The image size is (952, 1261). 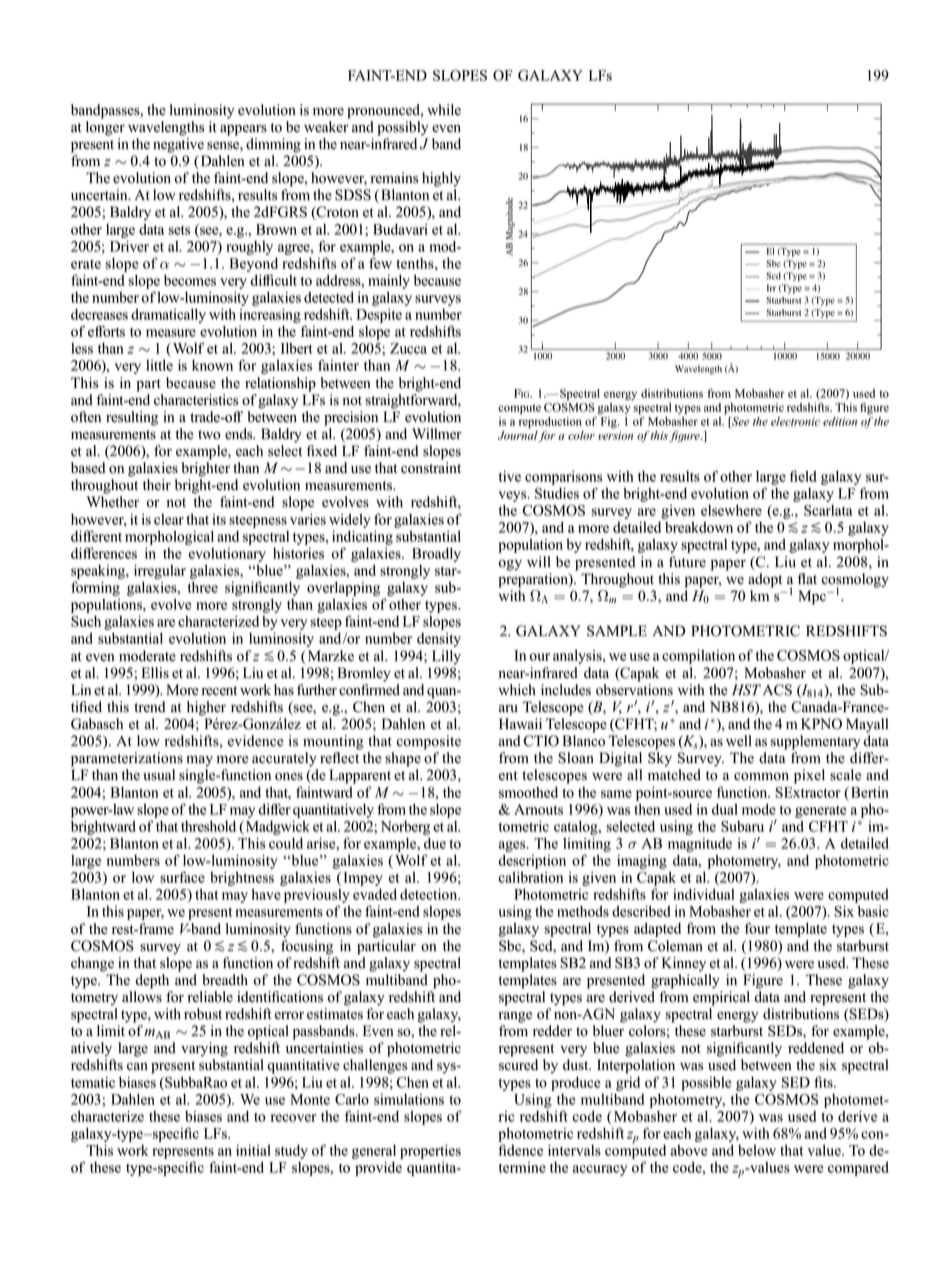 I want to click on usual, so click(x=159, y=775).
